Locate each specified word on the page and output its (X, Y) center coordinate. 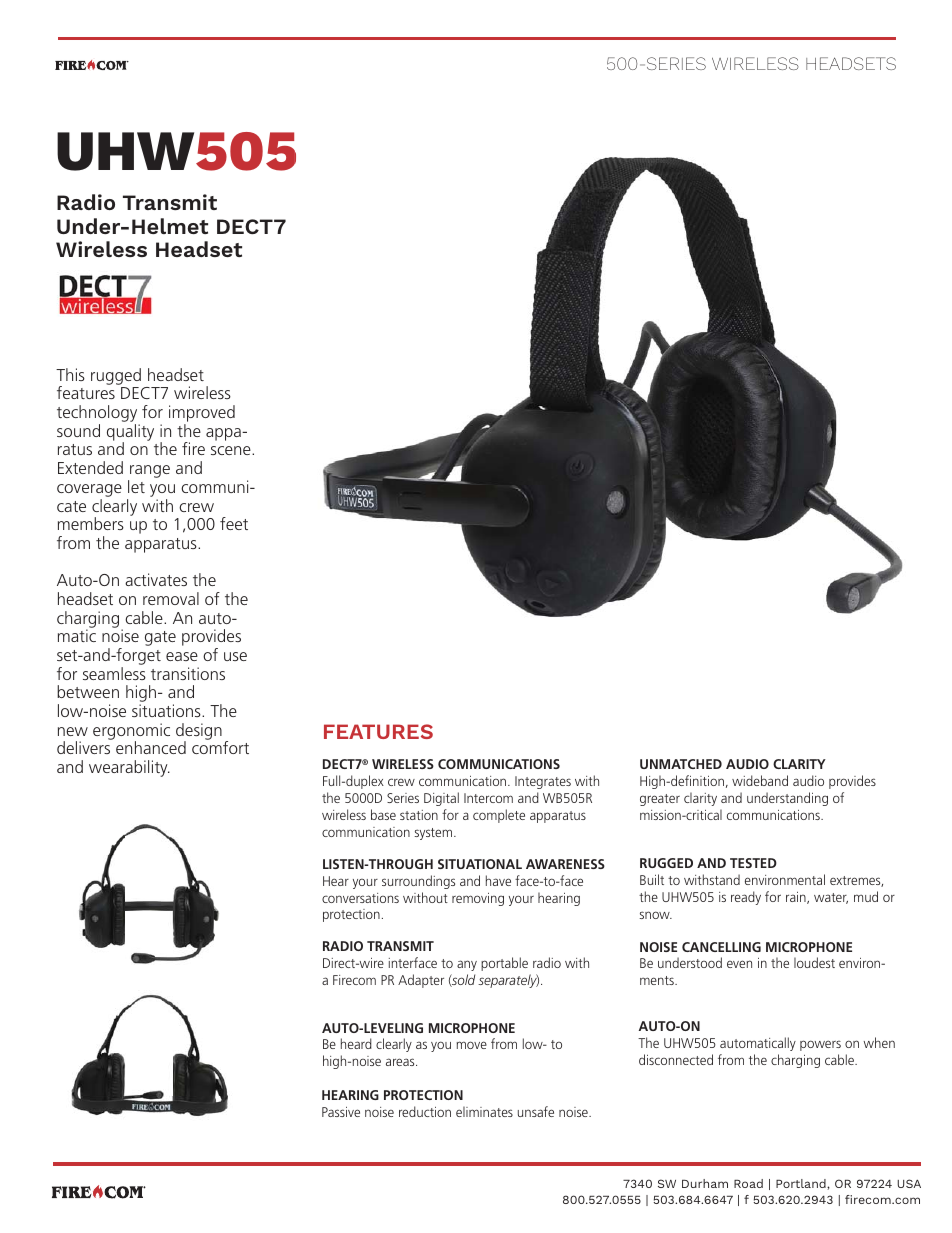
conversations (360, 898)
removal (171, 598)
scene (232, 450)
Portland (802, 1184)
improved (202, 415)
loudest (814, 962)
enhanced (151, 747)
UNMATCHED (681, 764)
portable (504, 964)
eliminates (484, 1111)
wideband (760, 780)
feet (234, 523)
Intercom (488, 798)
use (235, 656)
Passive (341, 1112)
